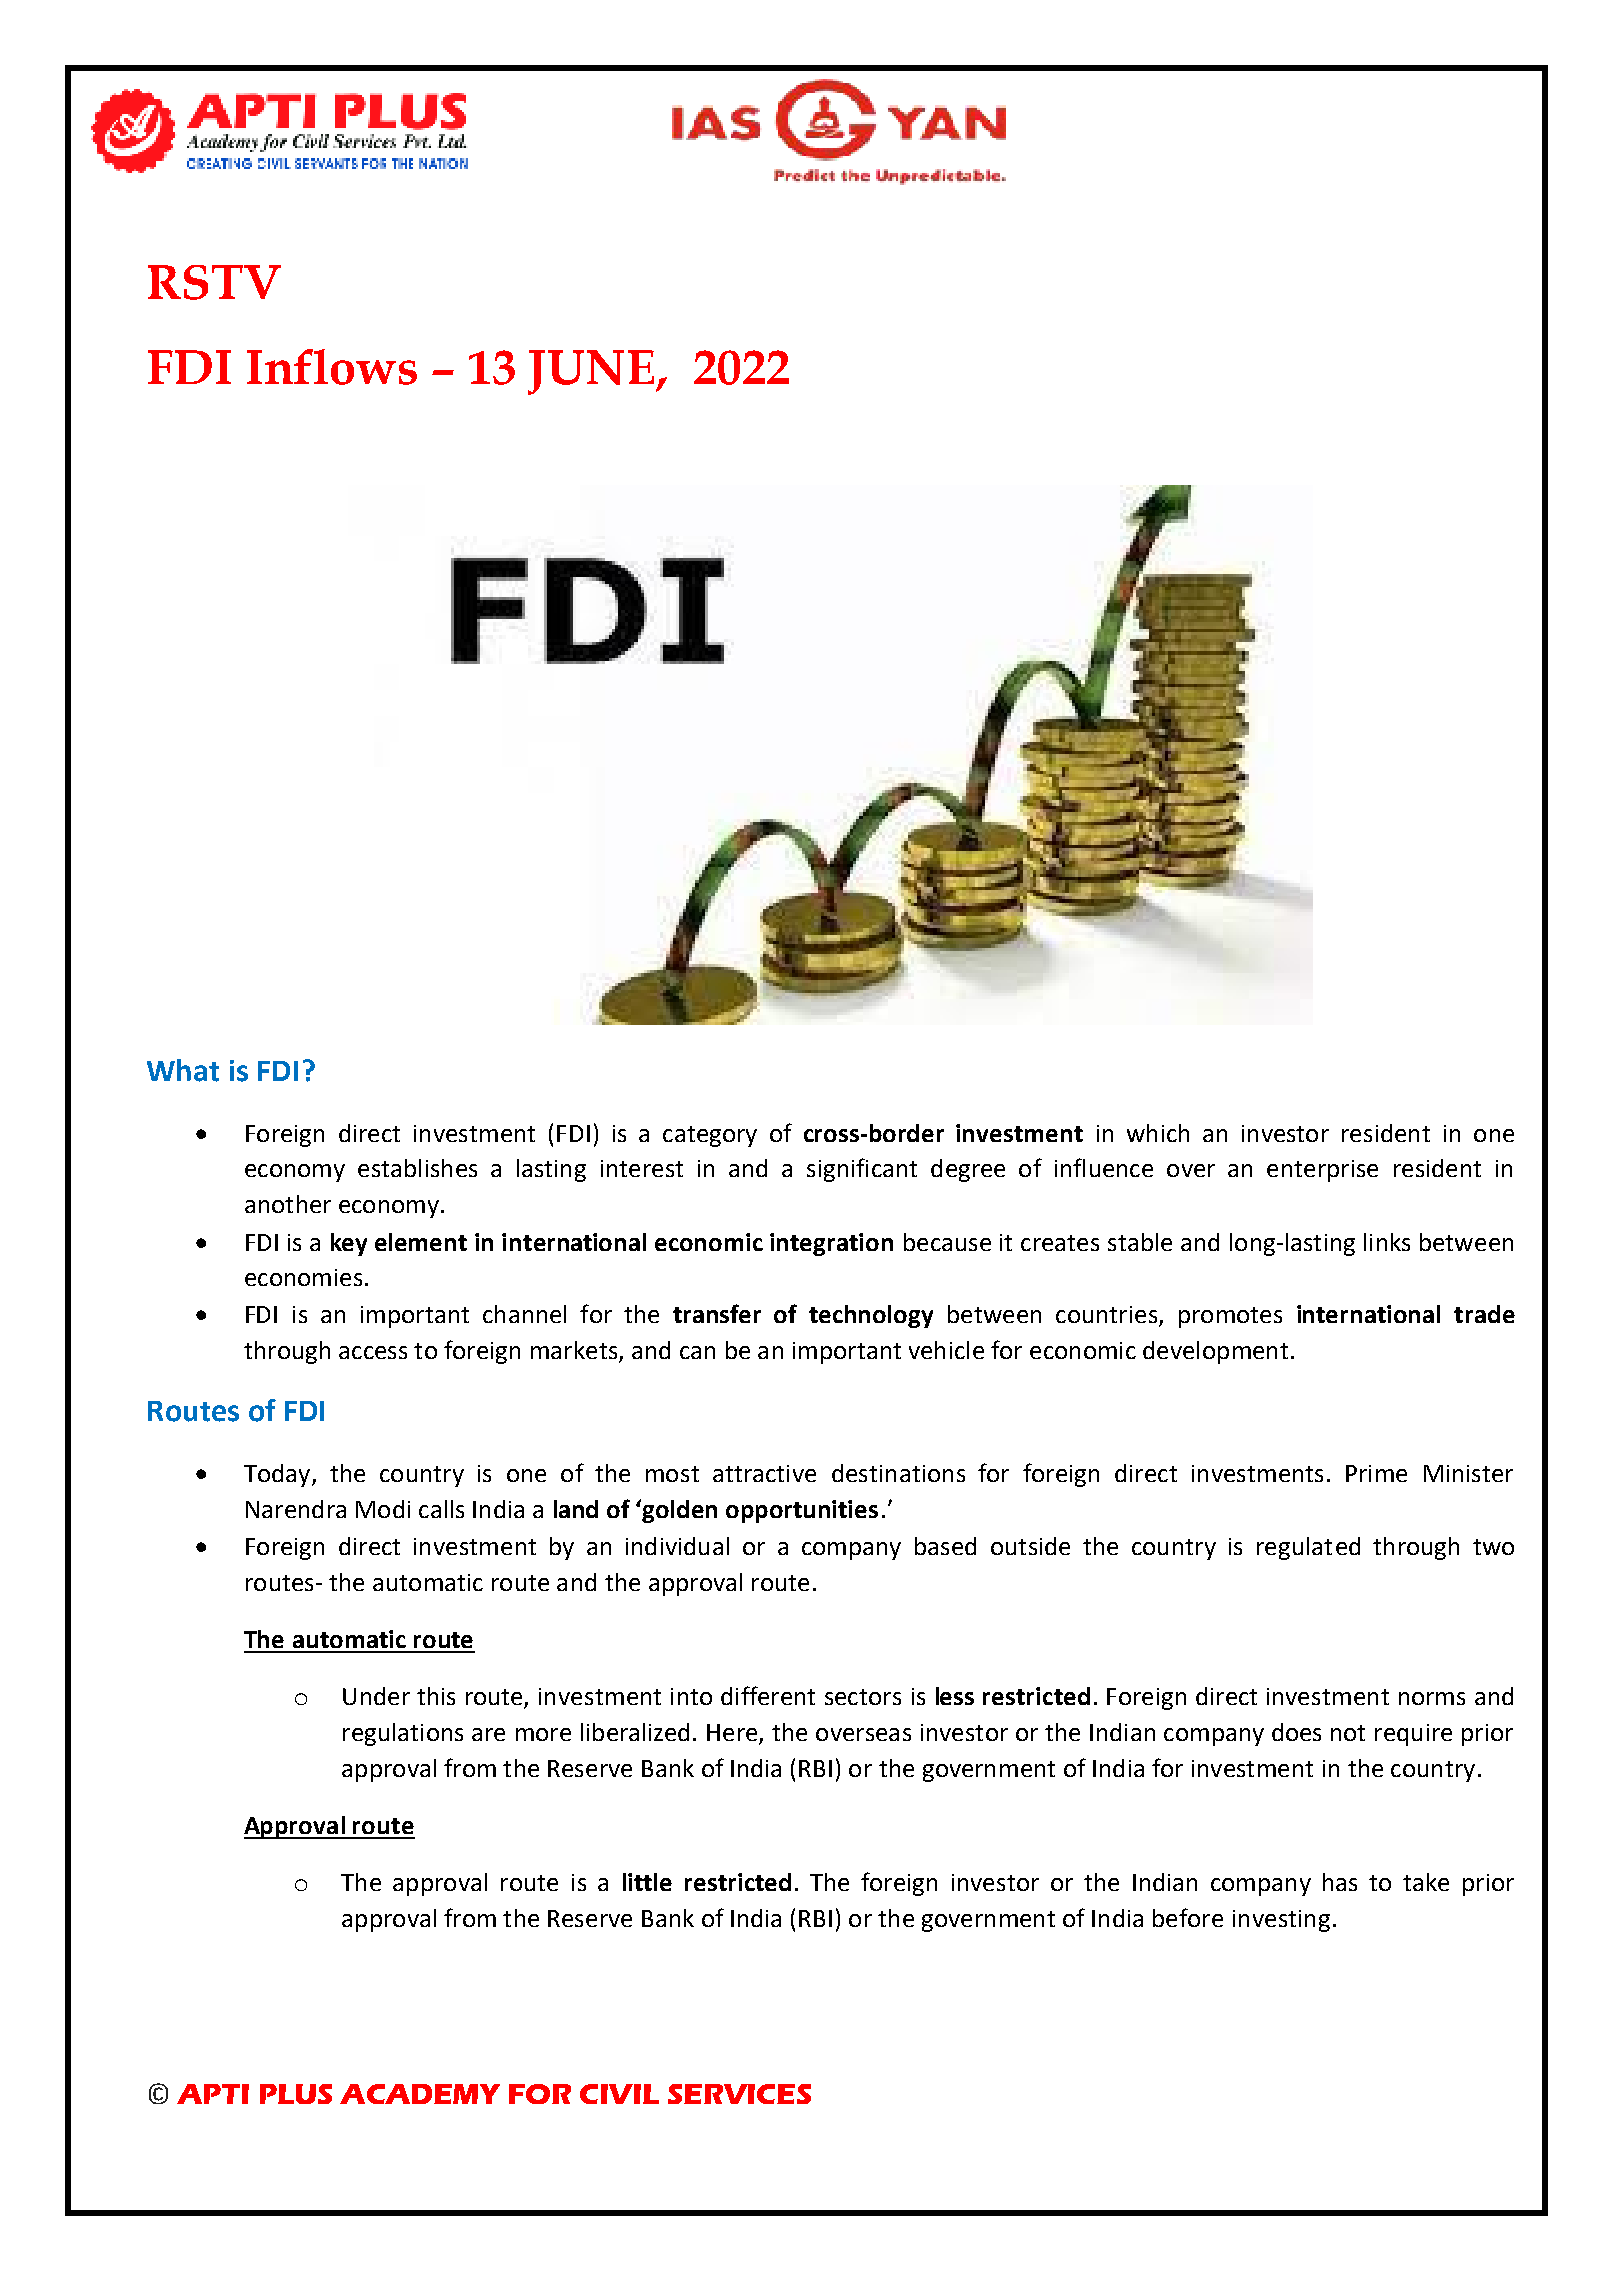  Describe the element at coordinates (592, 372) in the image. I see `JUNE` at that location.
